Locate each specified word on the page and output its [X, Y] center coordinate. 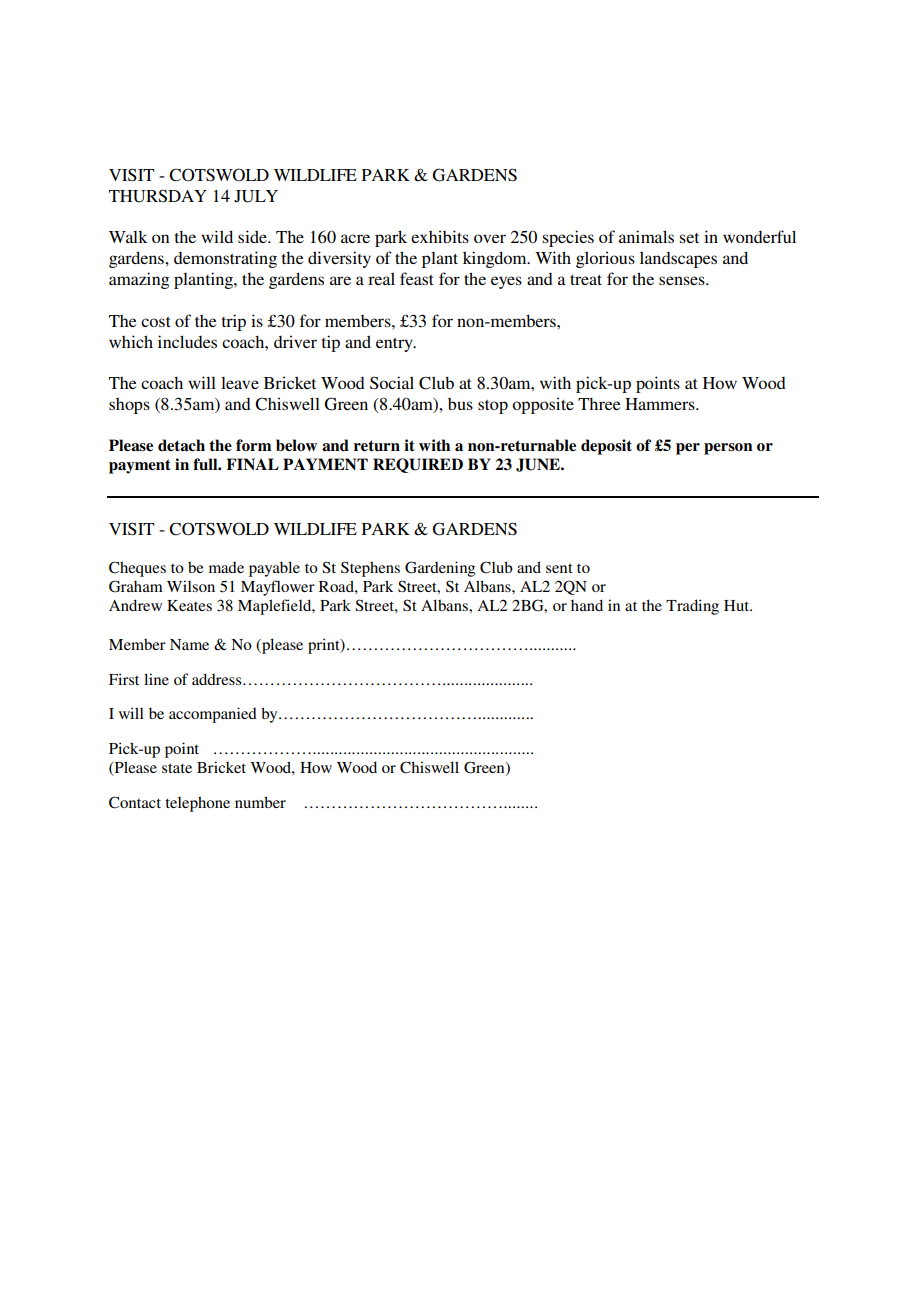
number [260, 802]
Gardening [440, 569]
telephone [197, 804]
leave [240, 383]
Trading [692, 607]
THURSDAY [158, 196]
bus [460, 404]
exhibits [440, 236]
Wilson [191, 586]
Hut [738, 605]
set [689, 238]
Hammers [661, 404]
